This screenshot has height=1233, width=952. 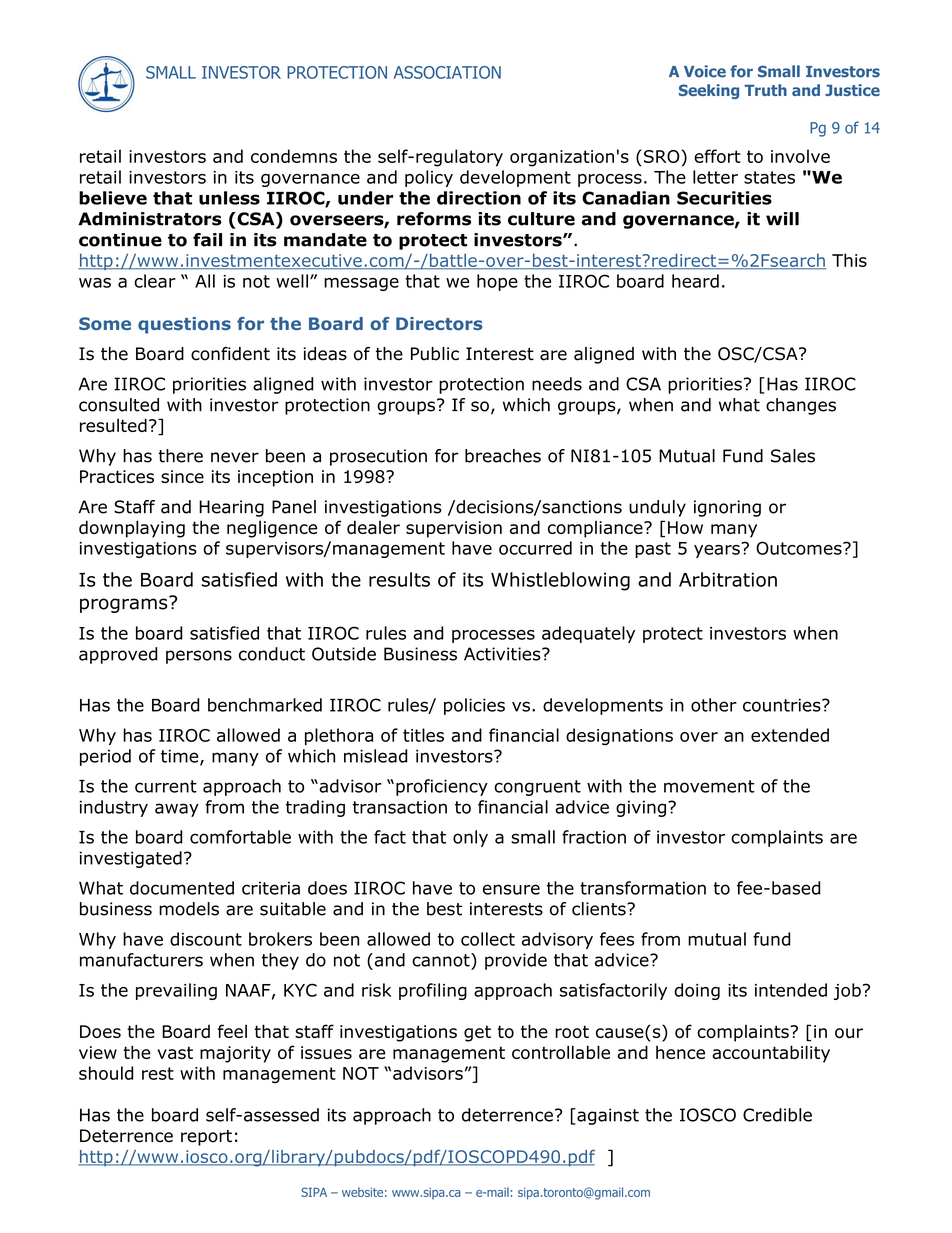 What do you see at coordinates (294, 156) in the screenshot?
I see `condemns` at bounding box center [294, 156].
